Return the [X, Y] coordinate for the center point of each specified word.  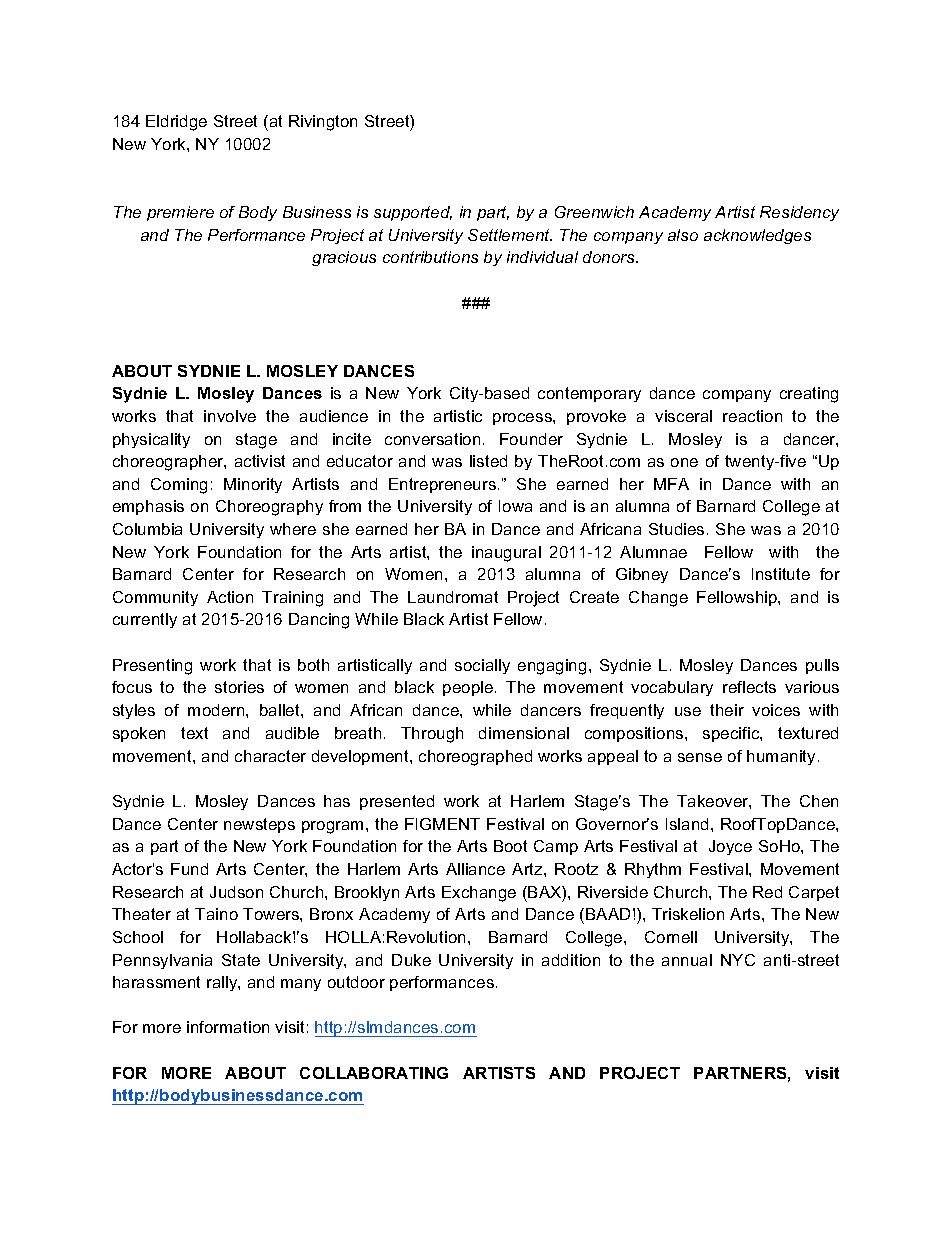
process [523, 419]
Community [155, 598]
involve [230, 416]
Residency [799, 213]
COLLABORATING [374, 1073]
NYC [738, 960]
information [228, 1027]
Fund [189, 869]
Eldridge [176, 123]
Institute [781, 574]
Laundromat [453, 597]
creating [809, 395]
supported [413, 213]
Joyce [730, 847]
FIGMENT [442, 824]
